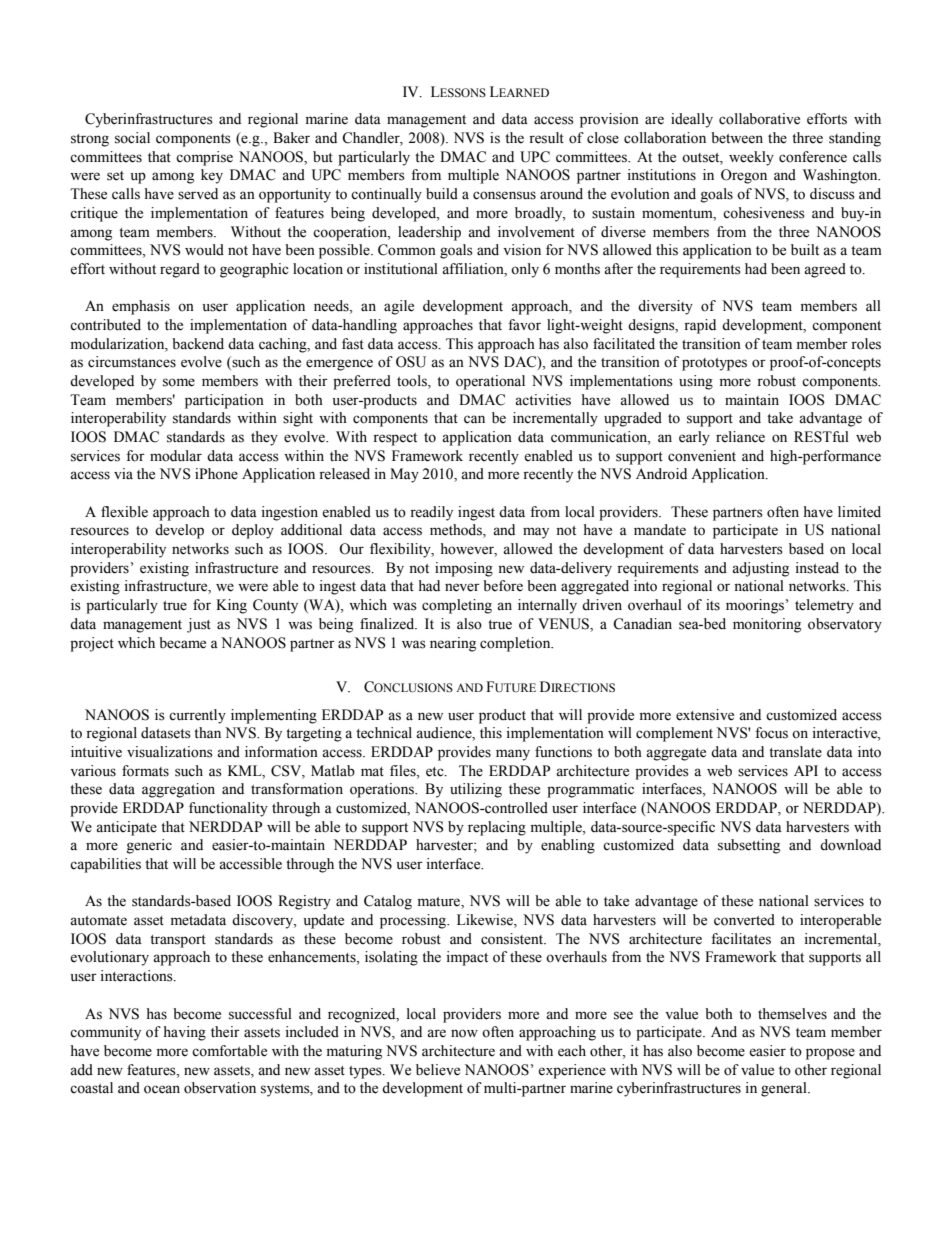 The width and height of the image is (952, 1233). What do you see at coordinates (751, 158) in the image?
I see `weekly` at bounding box center [751, 158].
